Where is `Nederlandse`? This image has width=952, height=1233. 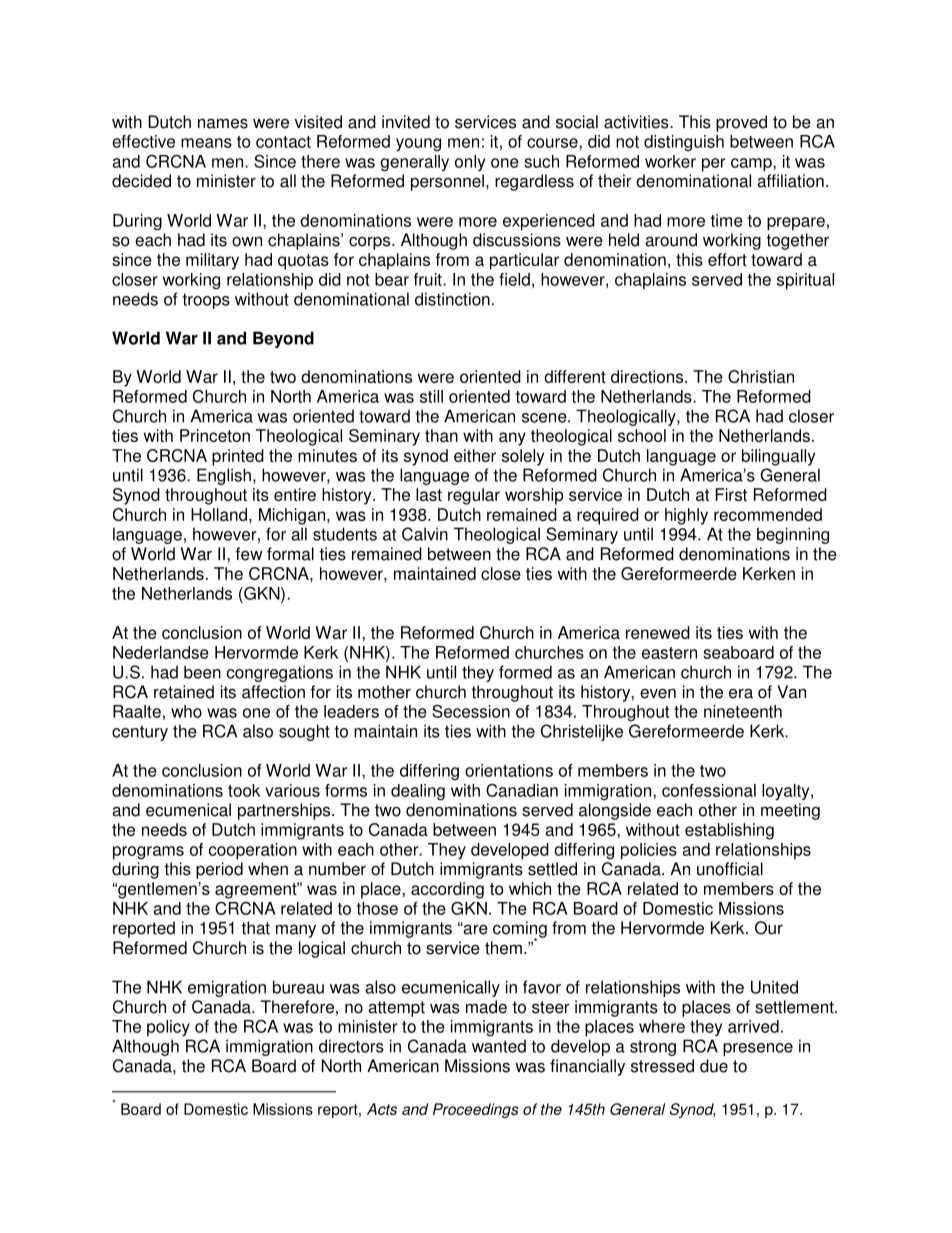 Nederlandse is located at coordinates (161, 652).
